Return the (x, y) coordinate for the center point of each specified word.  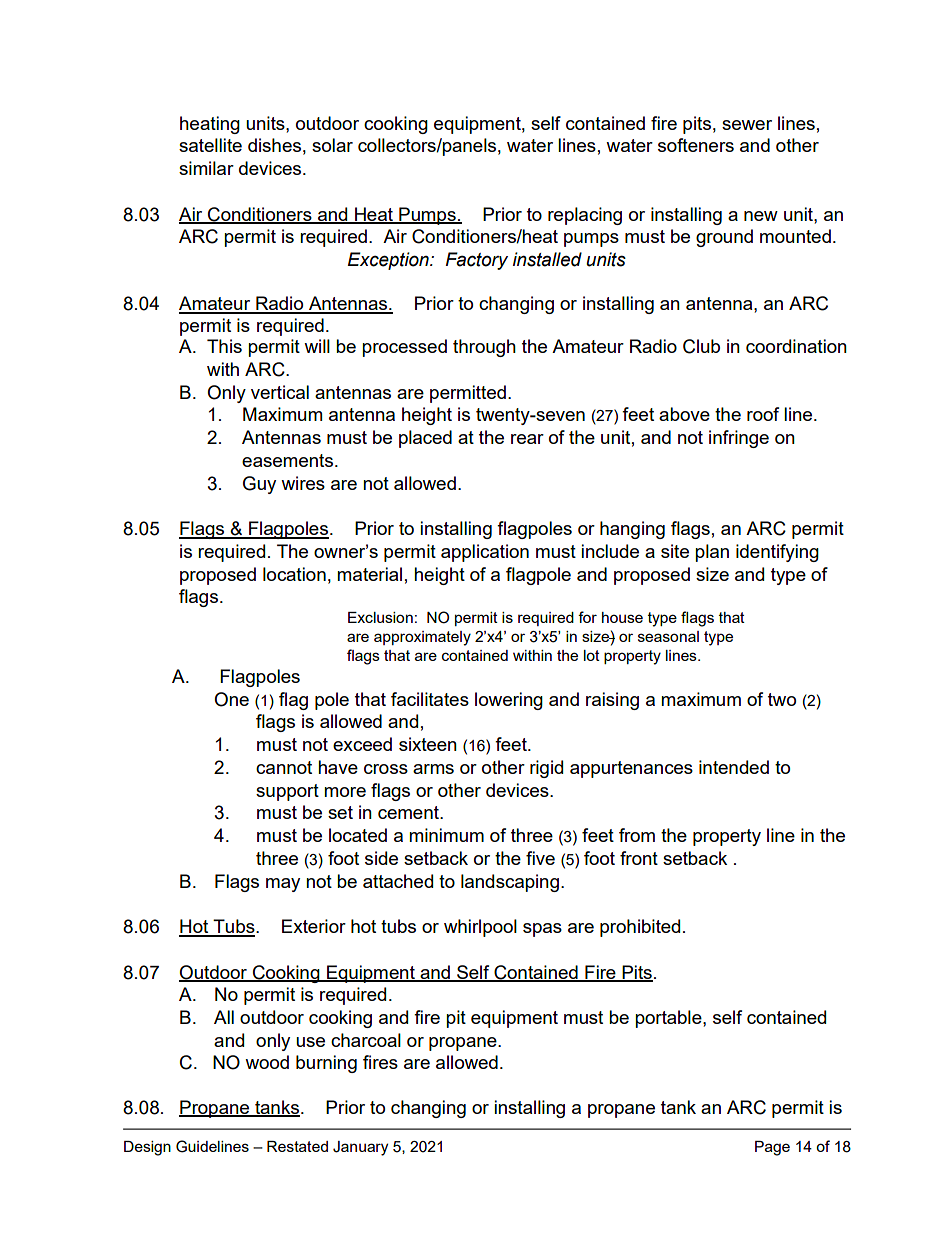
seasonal (668, 636)
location (294, 574)
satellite (210, 145)
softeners (696, 145)
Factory (477, 261)
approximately (422, 638)
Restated (297, 1146)
